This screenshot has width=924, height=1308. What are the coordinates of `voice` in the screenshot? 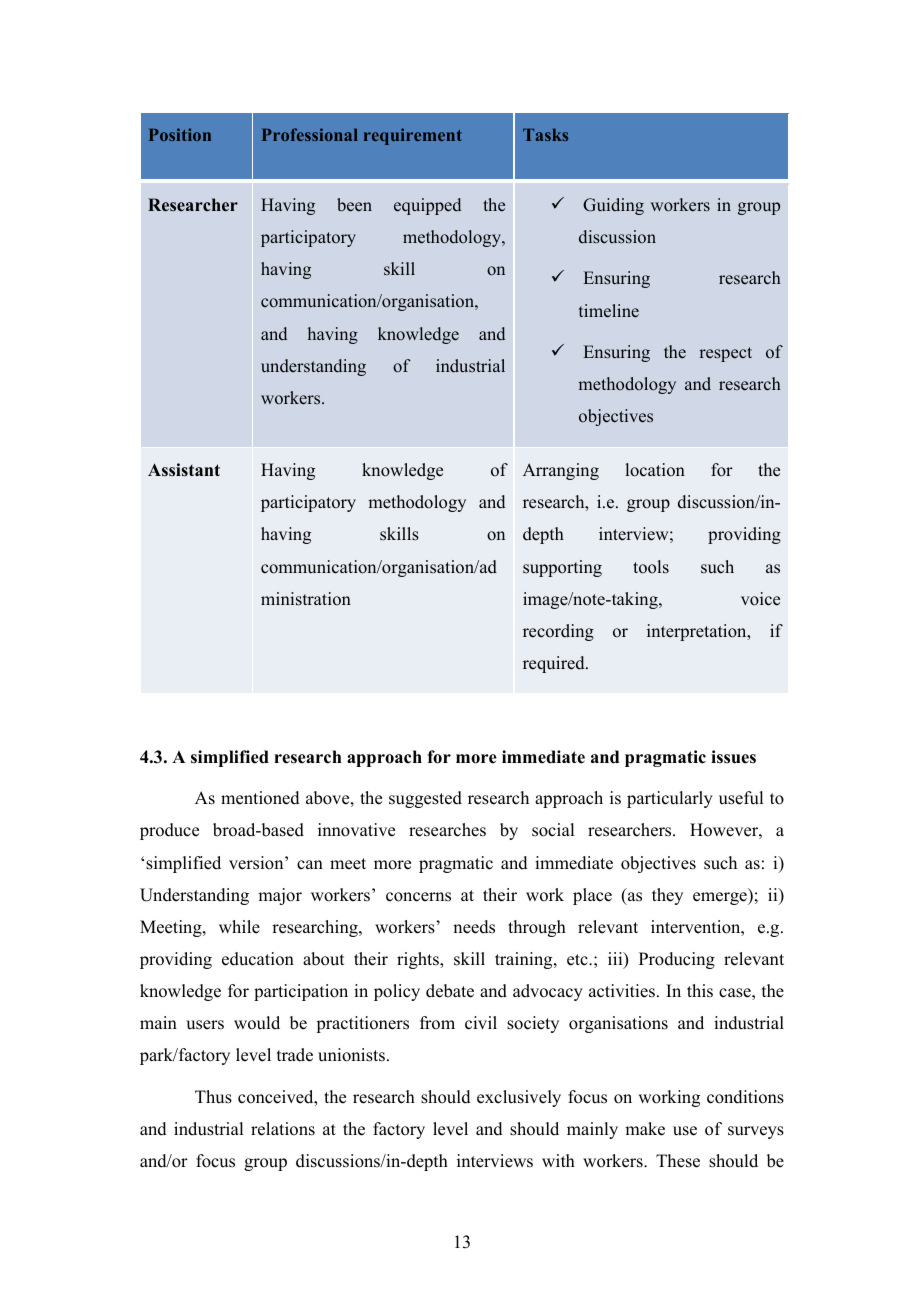 It's located at (760, 599).
